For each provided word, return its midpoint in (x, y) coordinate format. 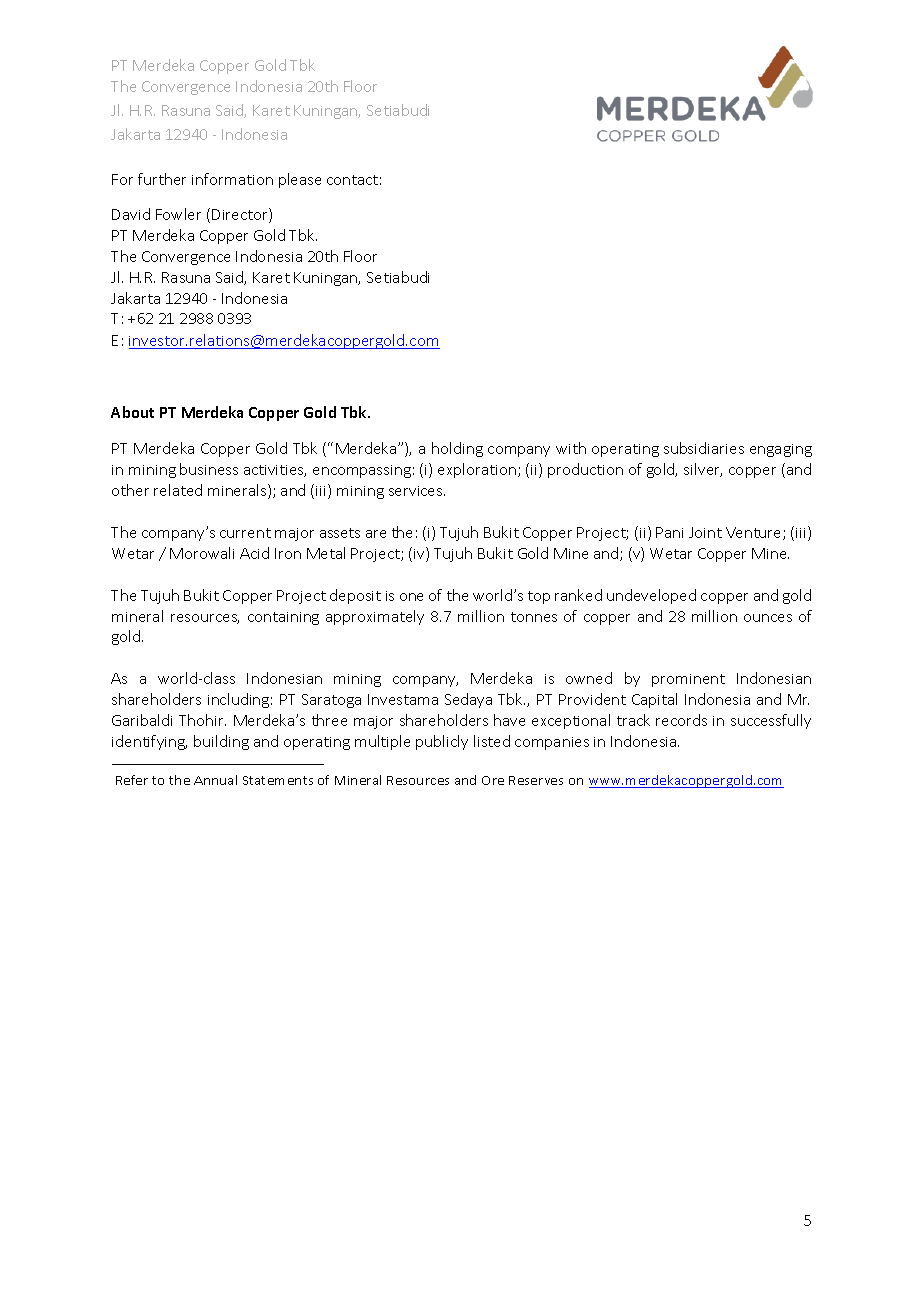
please (300, 180)
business (209, 469)
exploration (478, 470)
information (232, 179)
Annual (215, 780)
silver (703, 470)
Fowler (178, 214)
